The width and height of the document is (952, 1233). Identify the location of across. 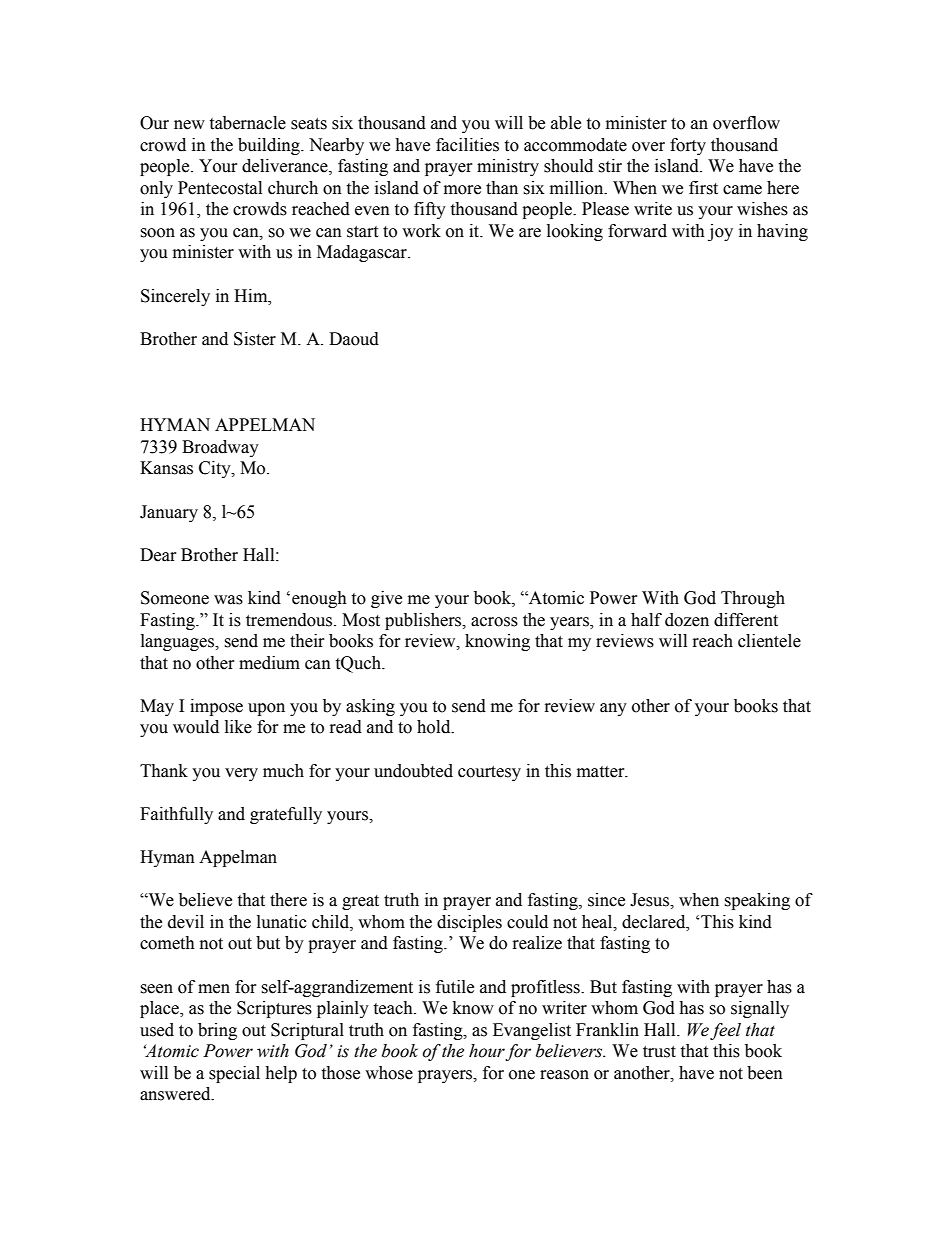
(494, 622).
